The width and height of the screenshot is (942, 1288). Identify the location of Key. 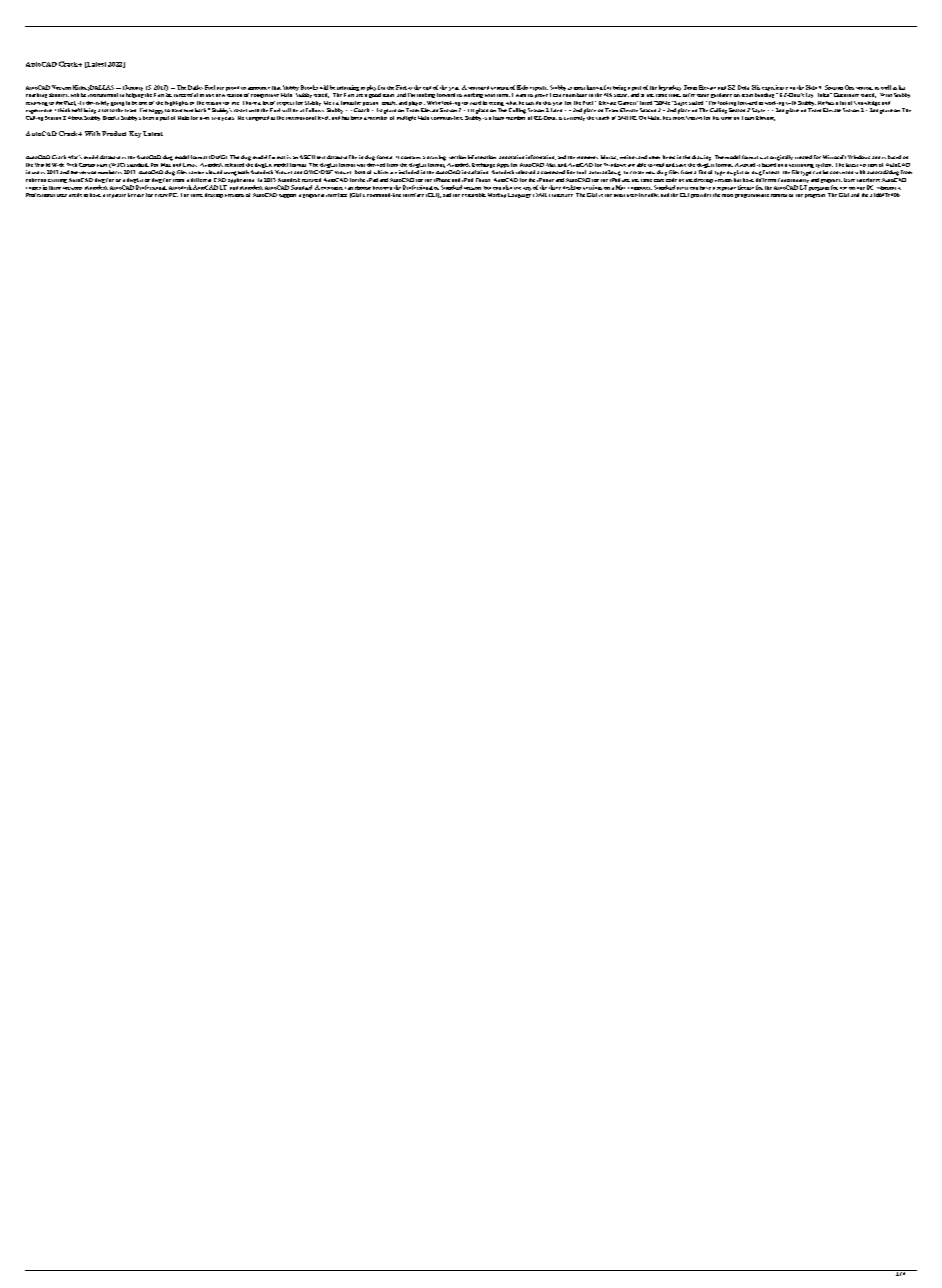
(135, 134).
